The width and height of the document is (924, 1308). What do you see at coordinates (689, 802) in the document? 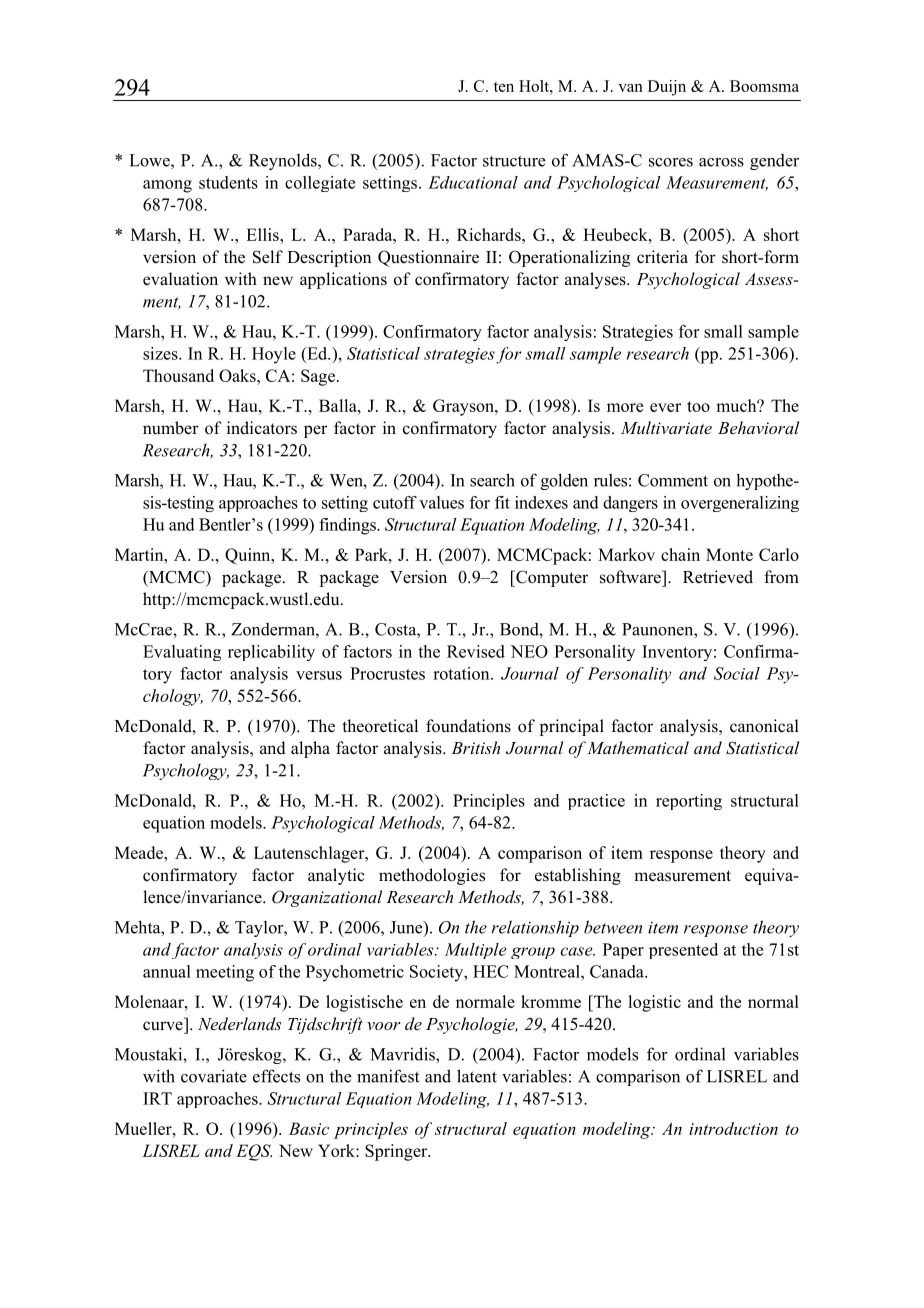
I see `reporting` at bounding box center [689, 802].
